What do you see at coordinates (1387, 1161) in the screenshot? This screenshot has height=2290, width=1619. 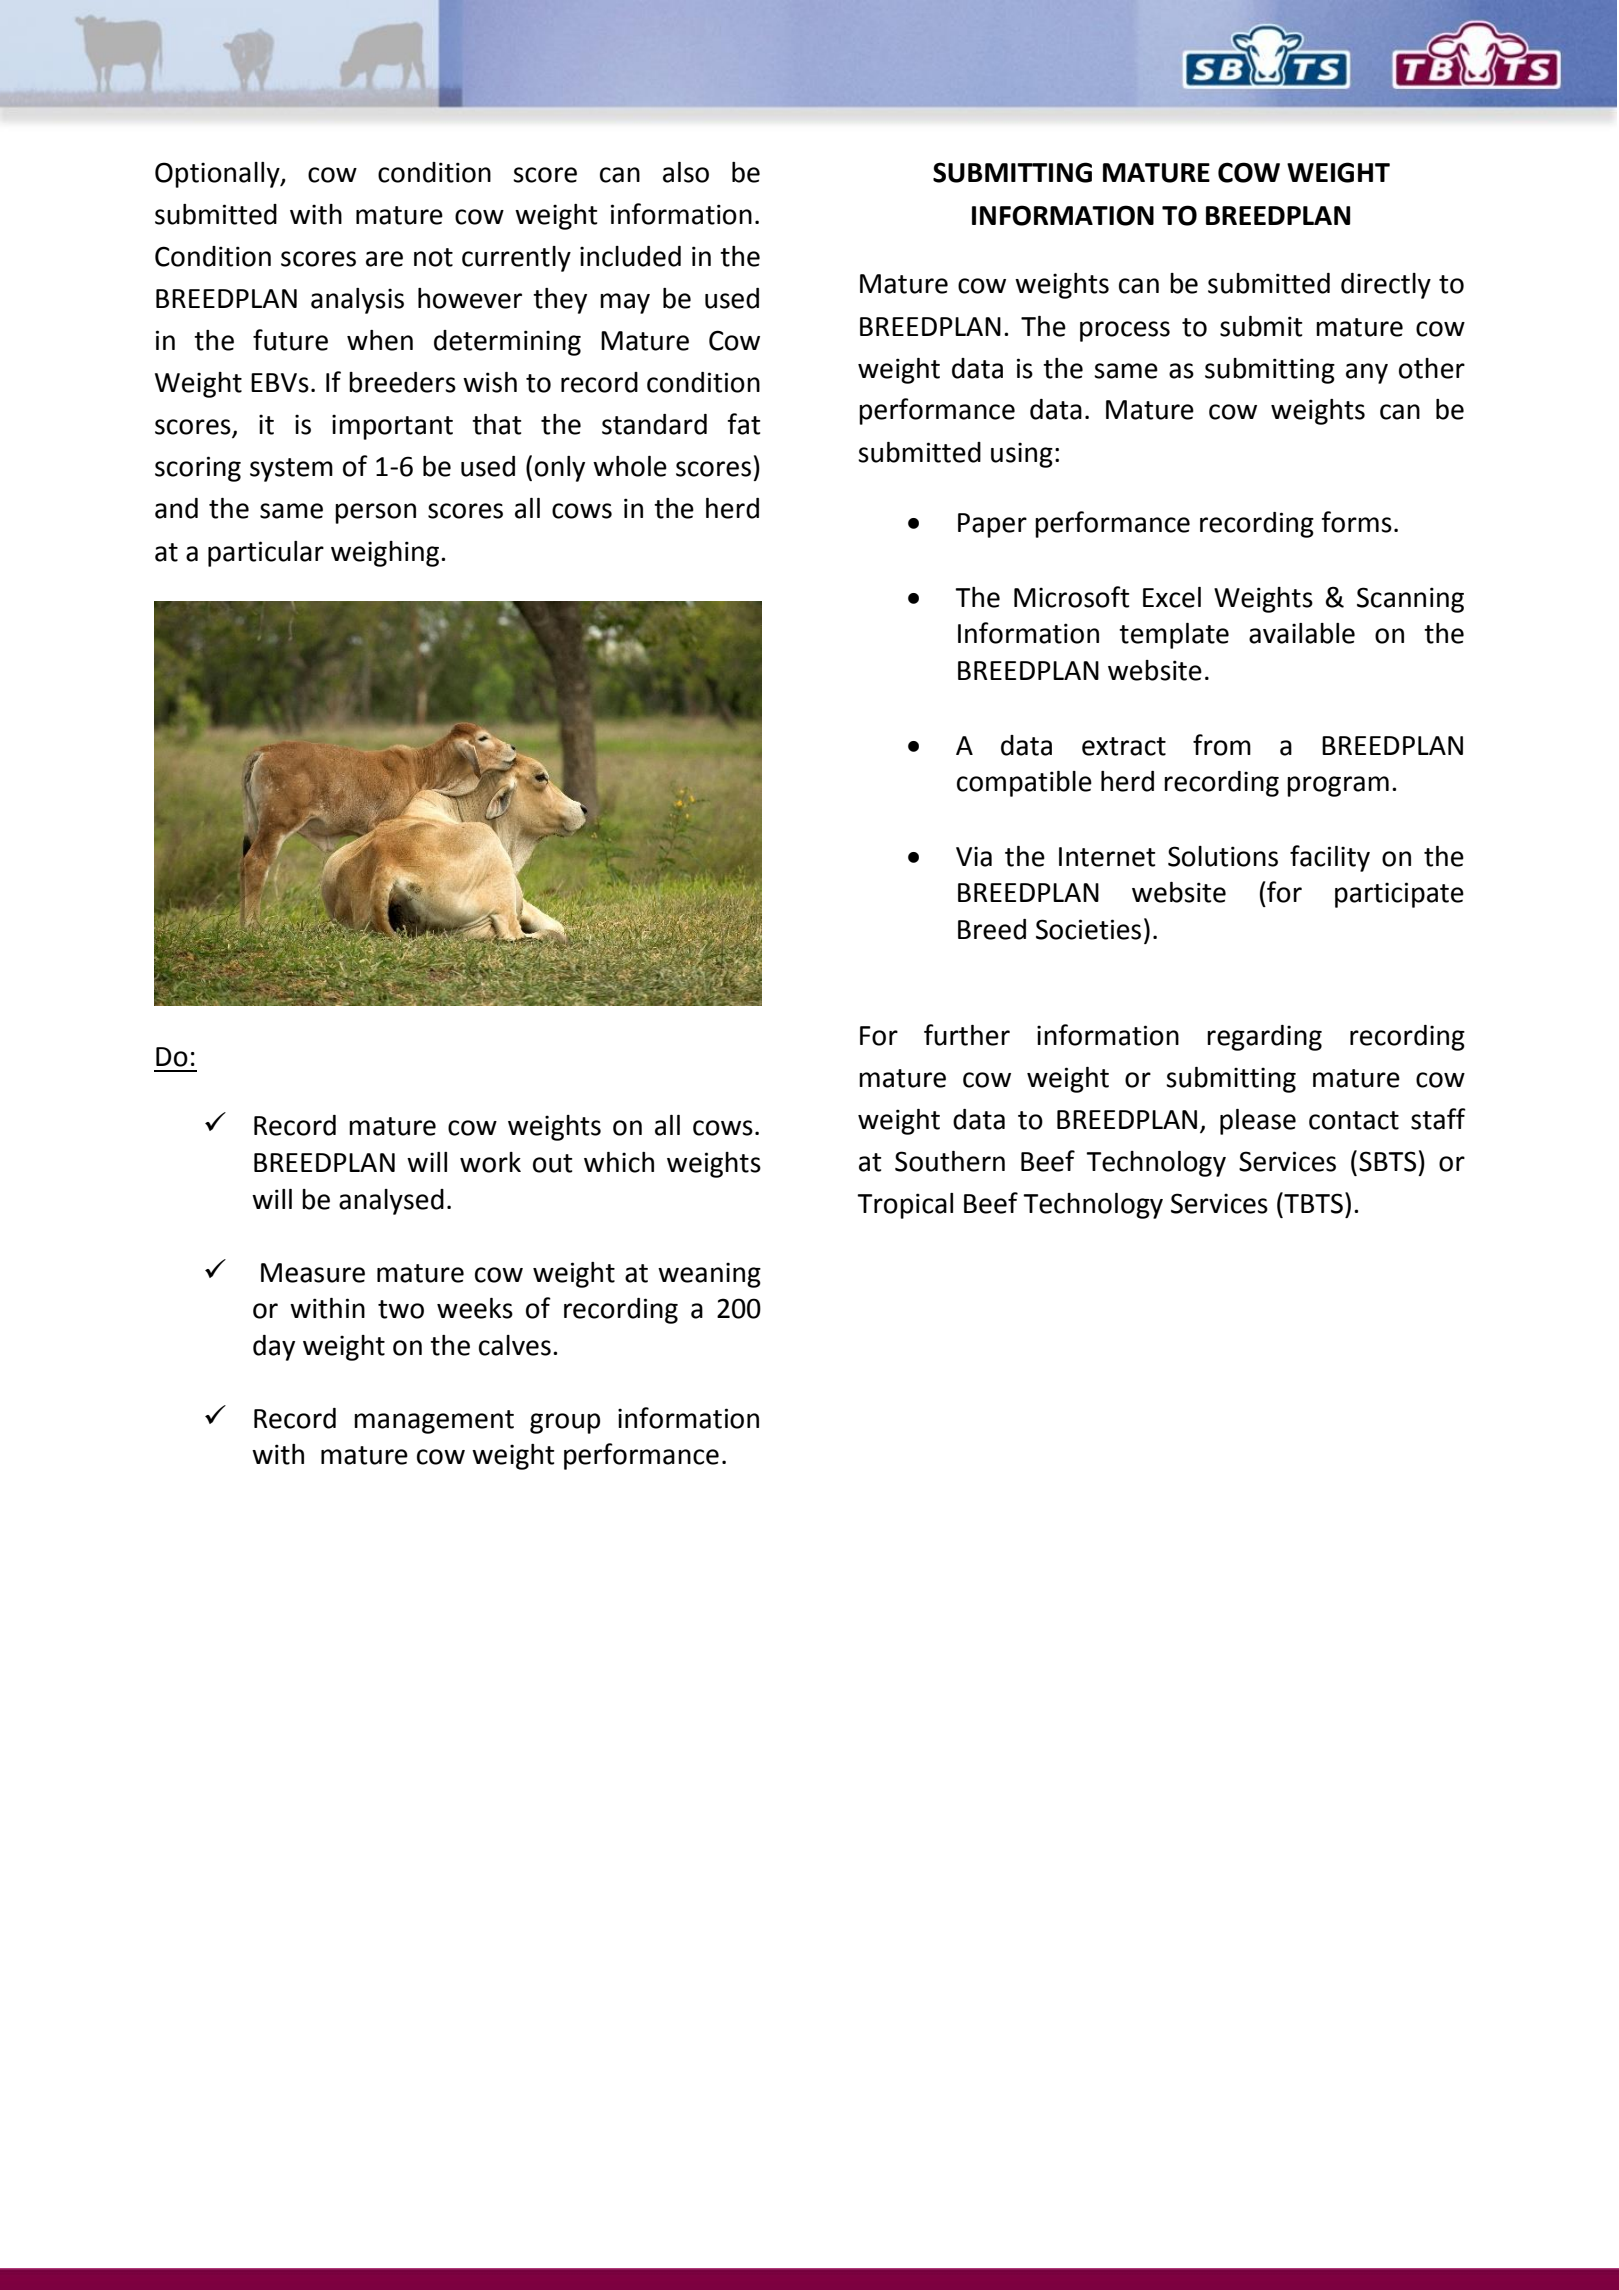 I see `SBTS` at bounding box center [1387, 1161].
